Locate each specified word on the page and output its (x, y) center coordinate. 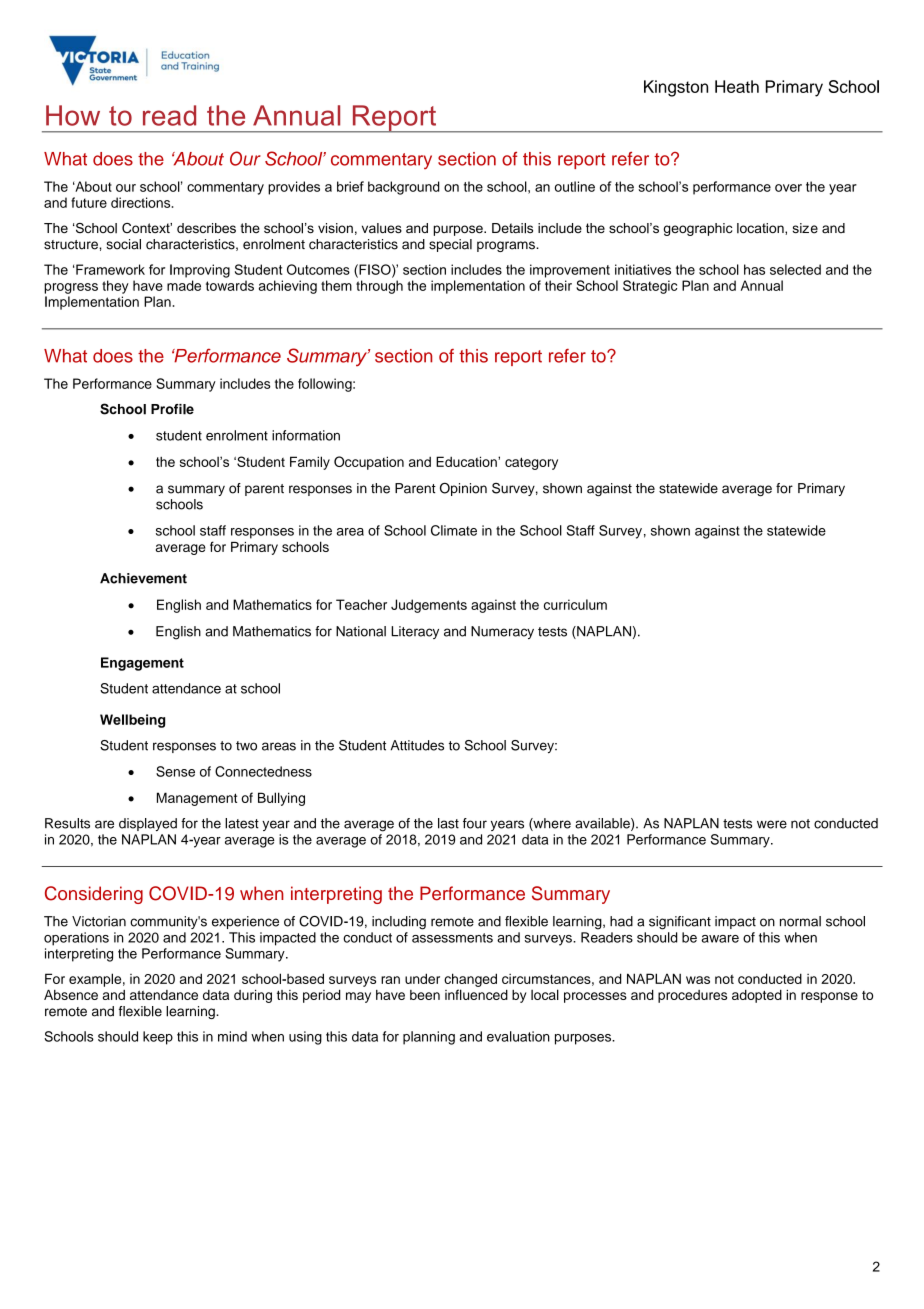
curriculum (575, 604)
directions (142, 202)
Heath (737, 86)
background (404, 188)
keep (158, 1038)
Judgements (429, 606)
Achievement (143, 578)
